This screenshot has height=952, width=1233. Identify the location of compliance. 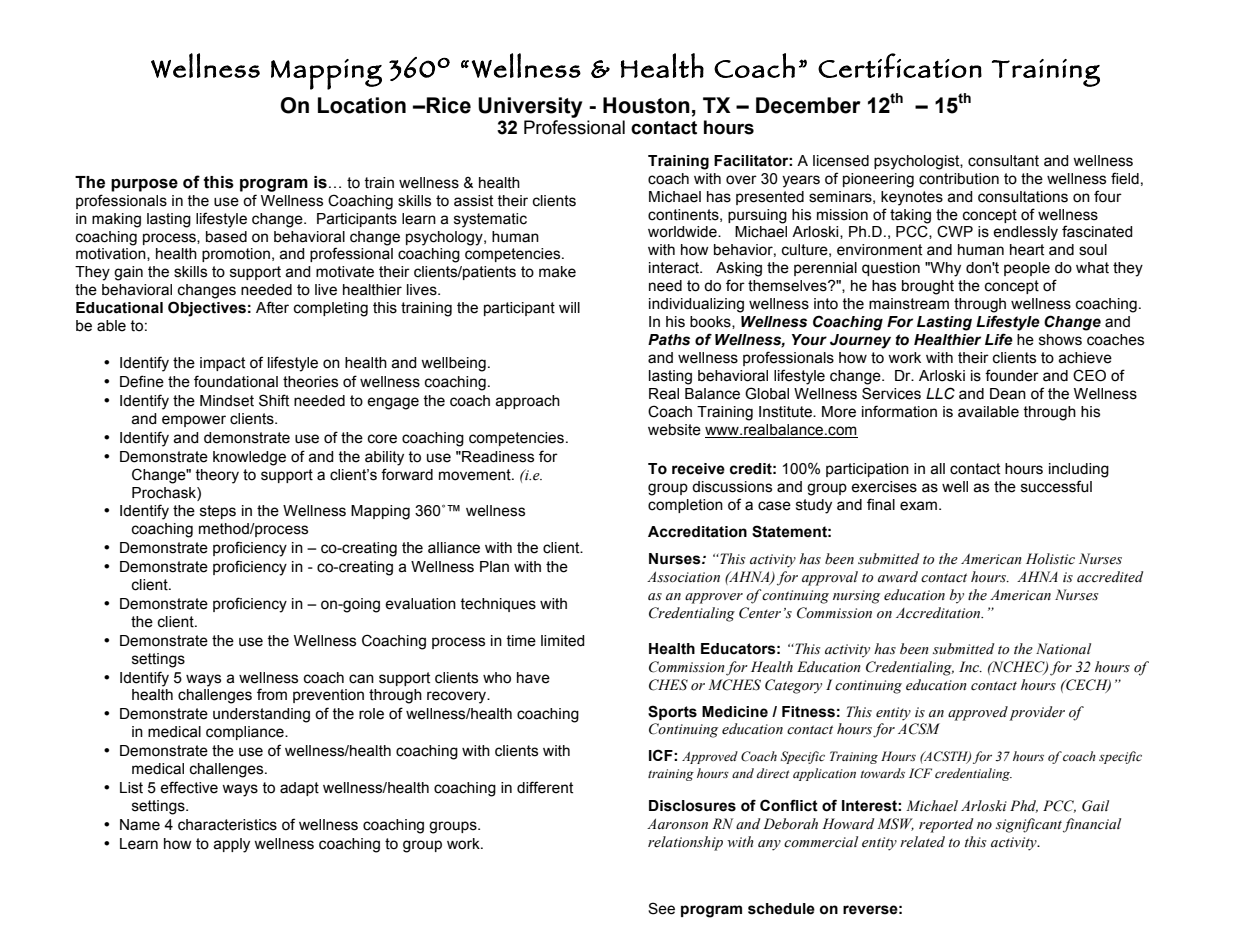
(246, 733).
